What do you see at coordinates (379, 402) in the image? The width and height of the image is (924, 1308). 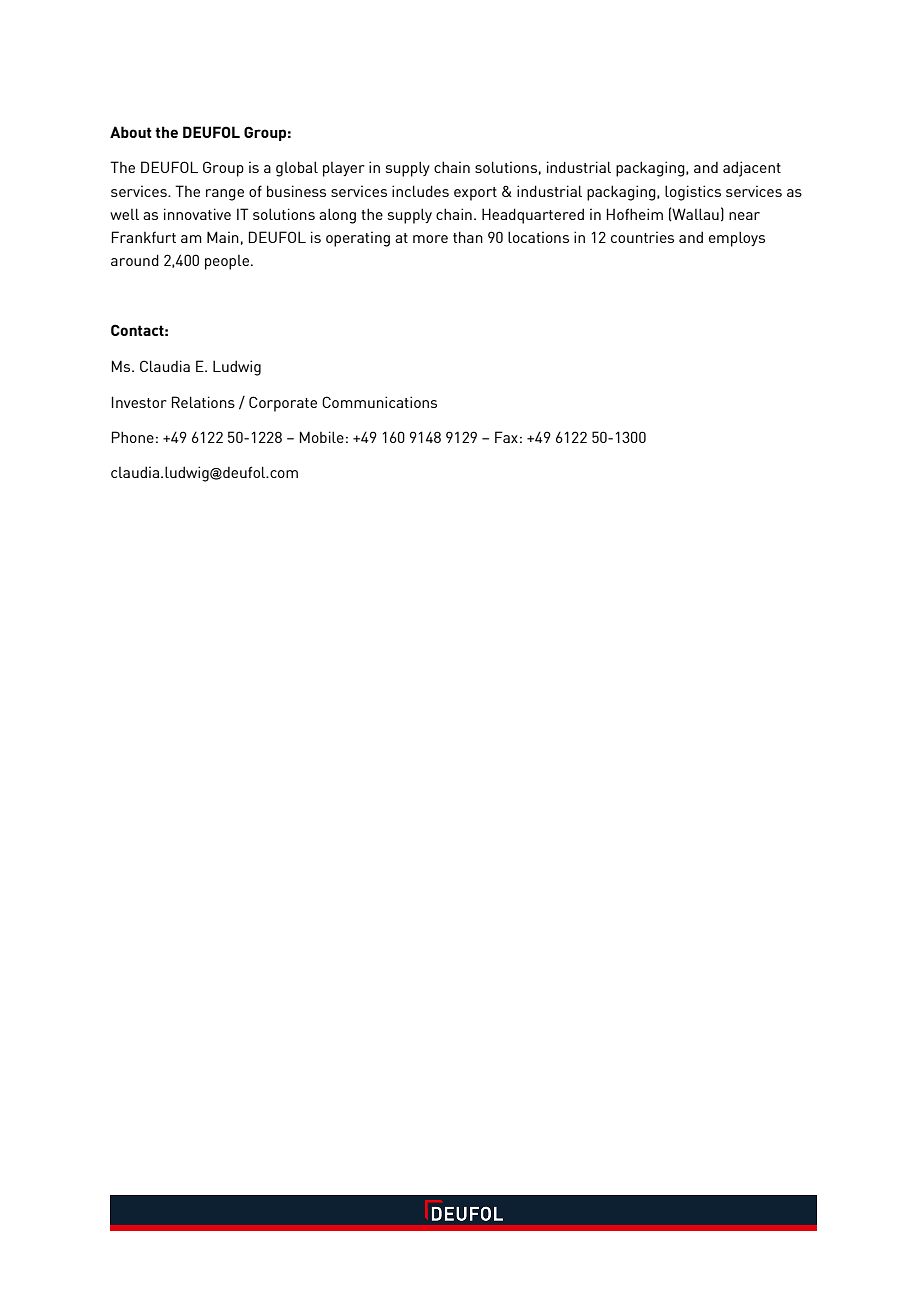 I see `Communications` at bounding box center [379, 402].
